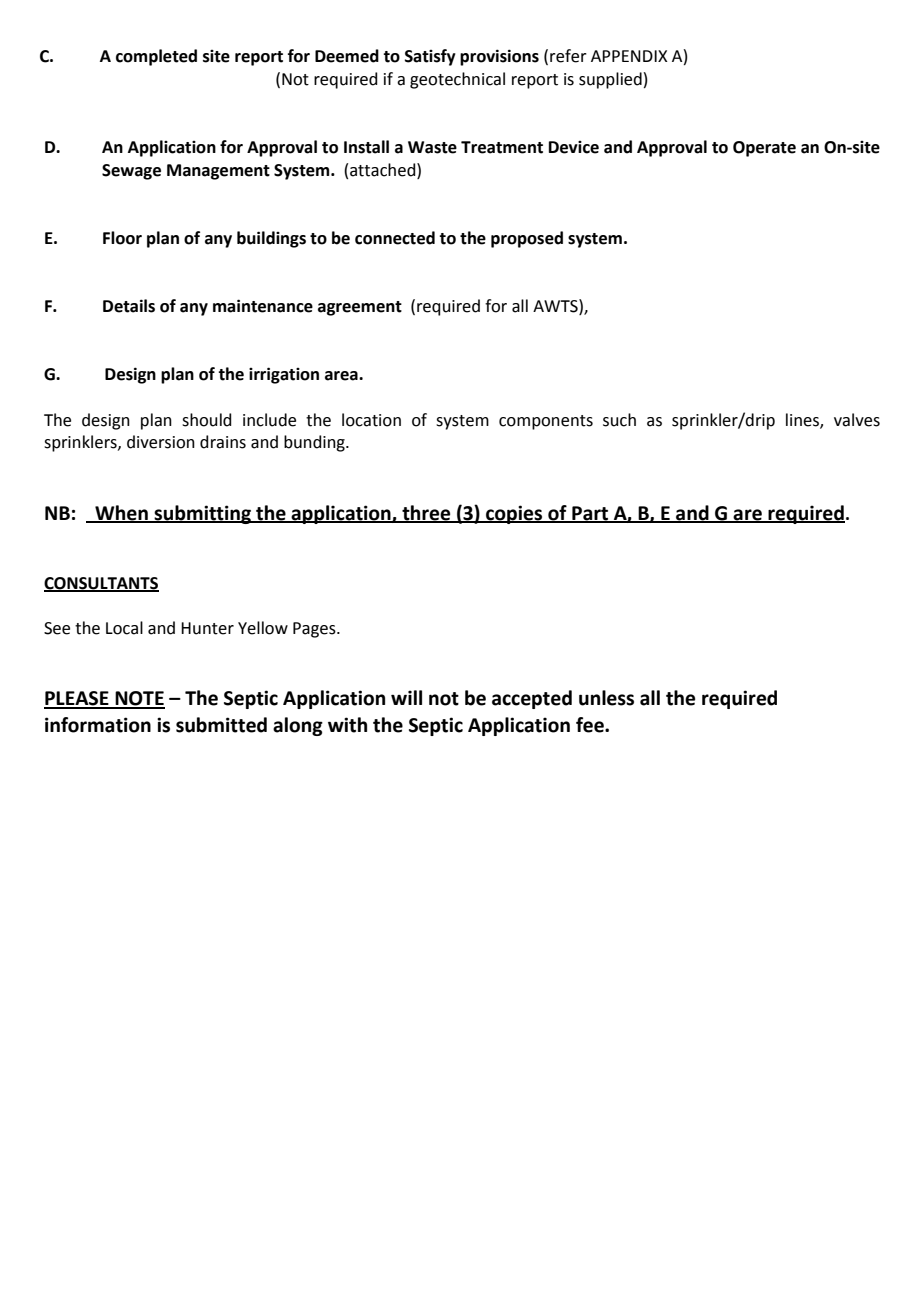  I want to click on NOTE, so click(139, 699).
